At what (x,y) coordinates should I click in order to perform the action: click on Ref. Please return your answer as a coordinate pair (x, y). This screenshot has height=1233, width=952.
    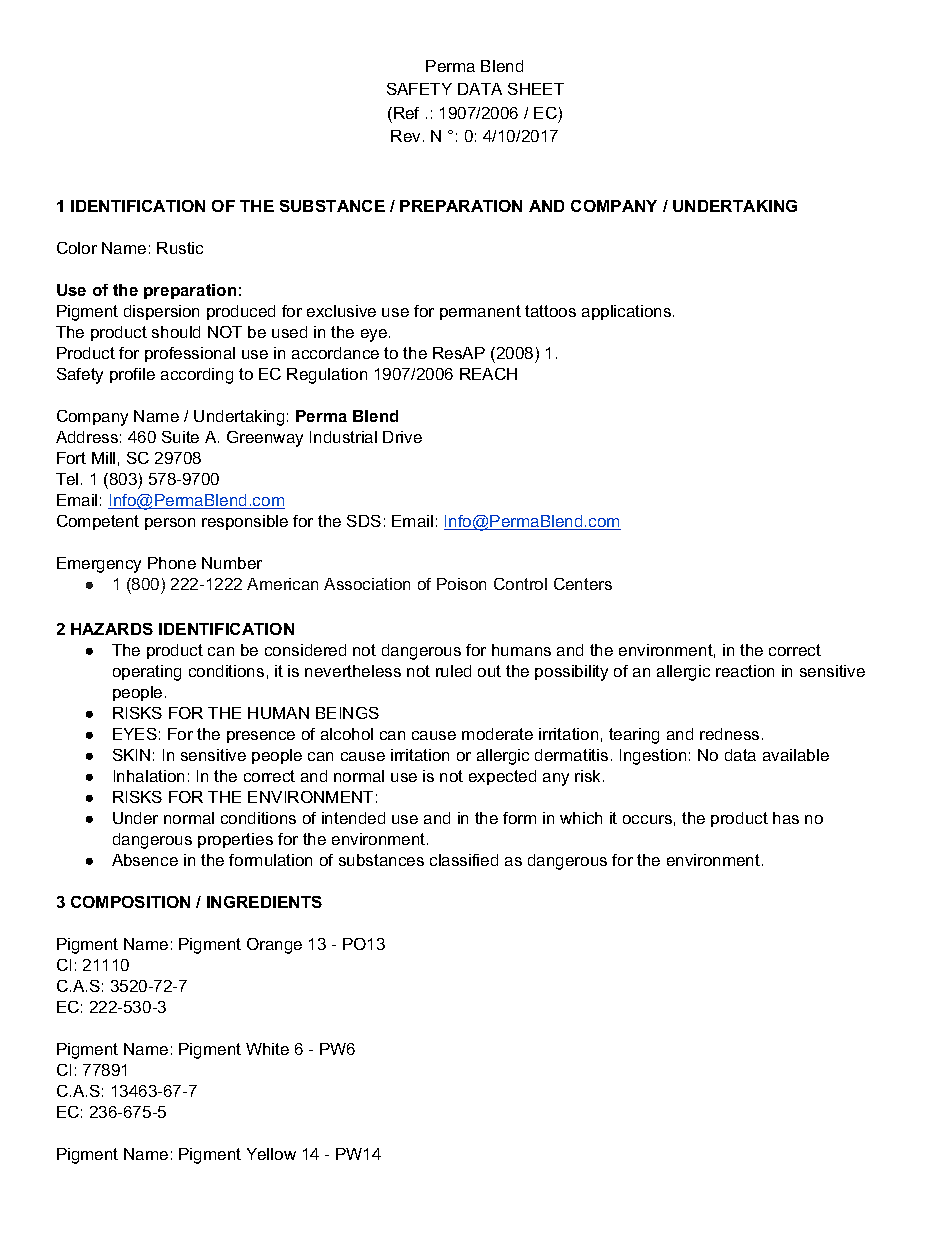
    Looking at the image, I should click on (406, 113).
